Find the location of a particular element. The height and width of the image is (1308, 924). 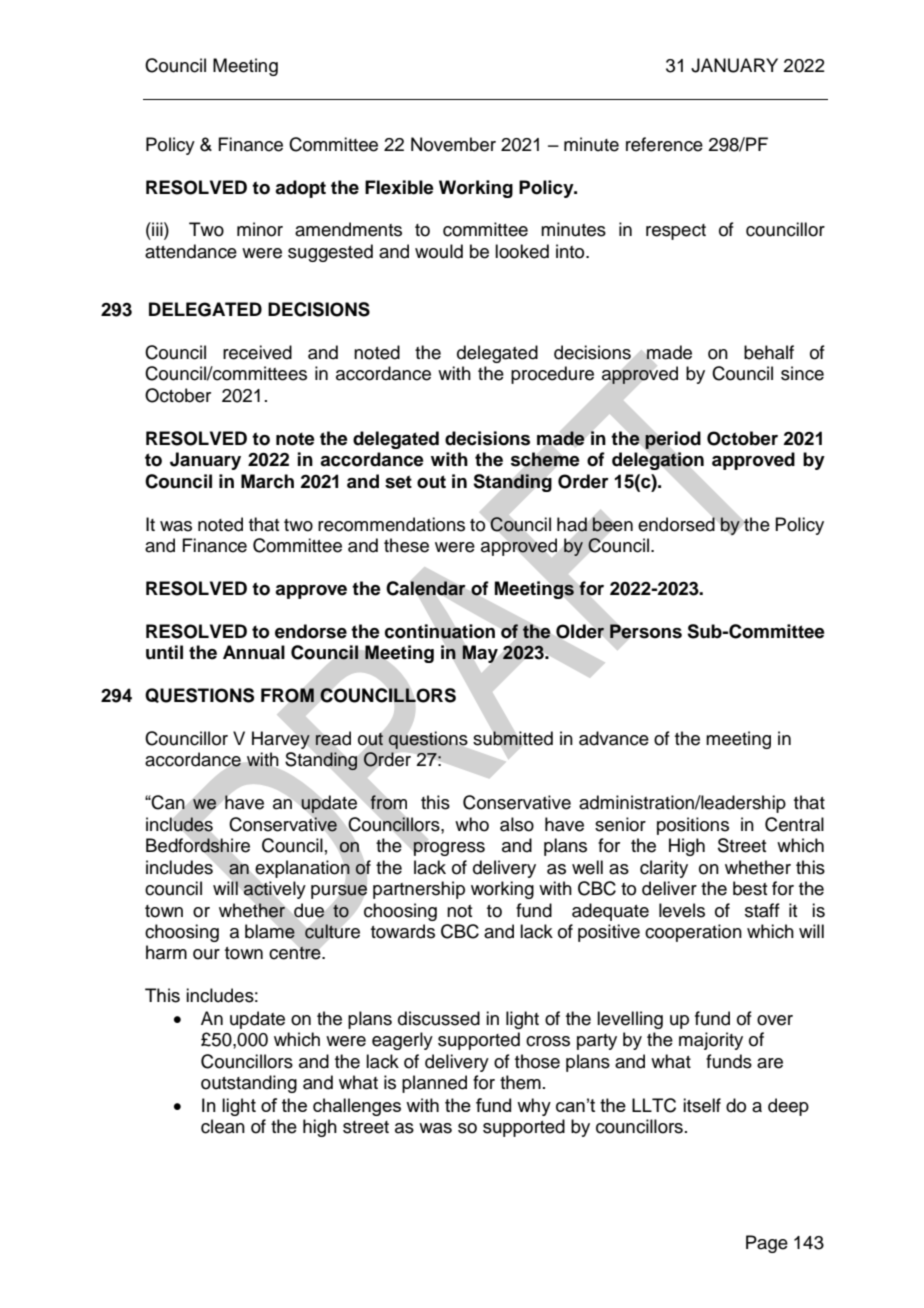

reference is located at coordinates (664, 144).
